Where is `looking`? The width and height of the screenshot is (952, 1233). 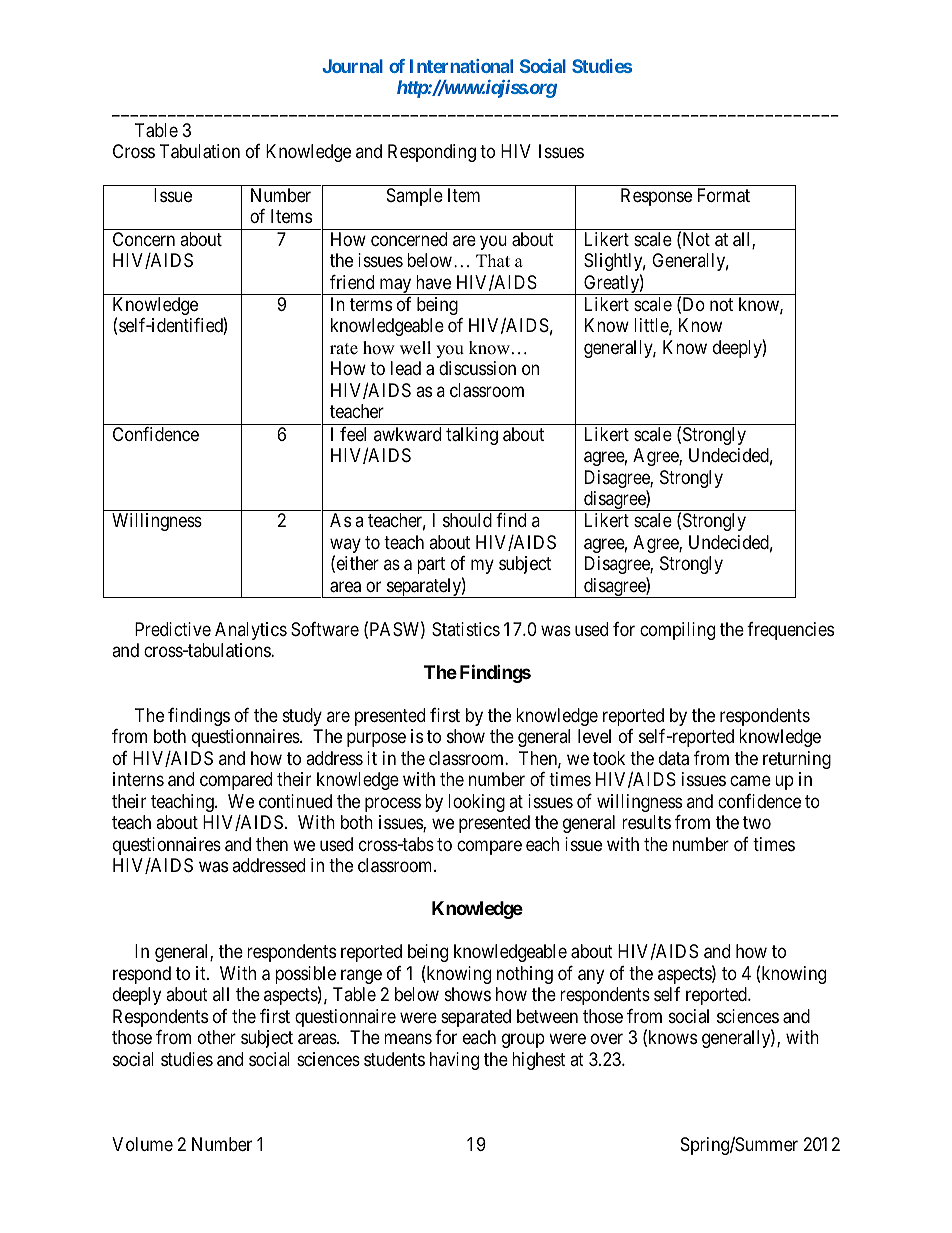
looking is located at coordinates (476, 803).
